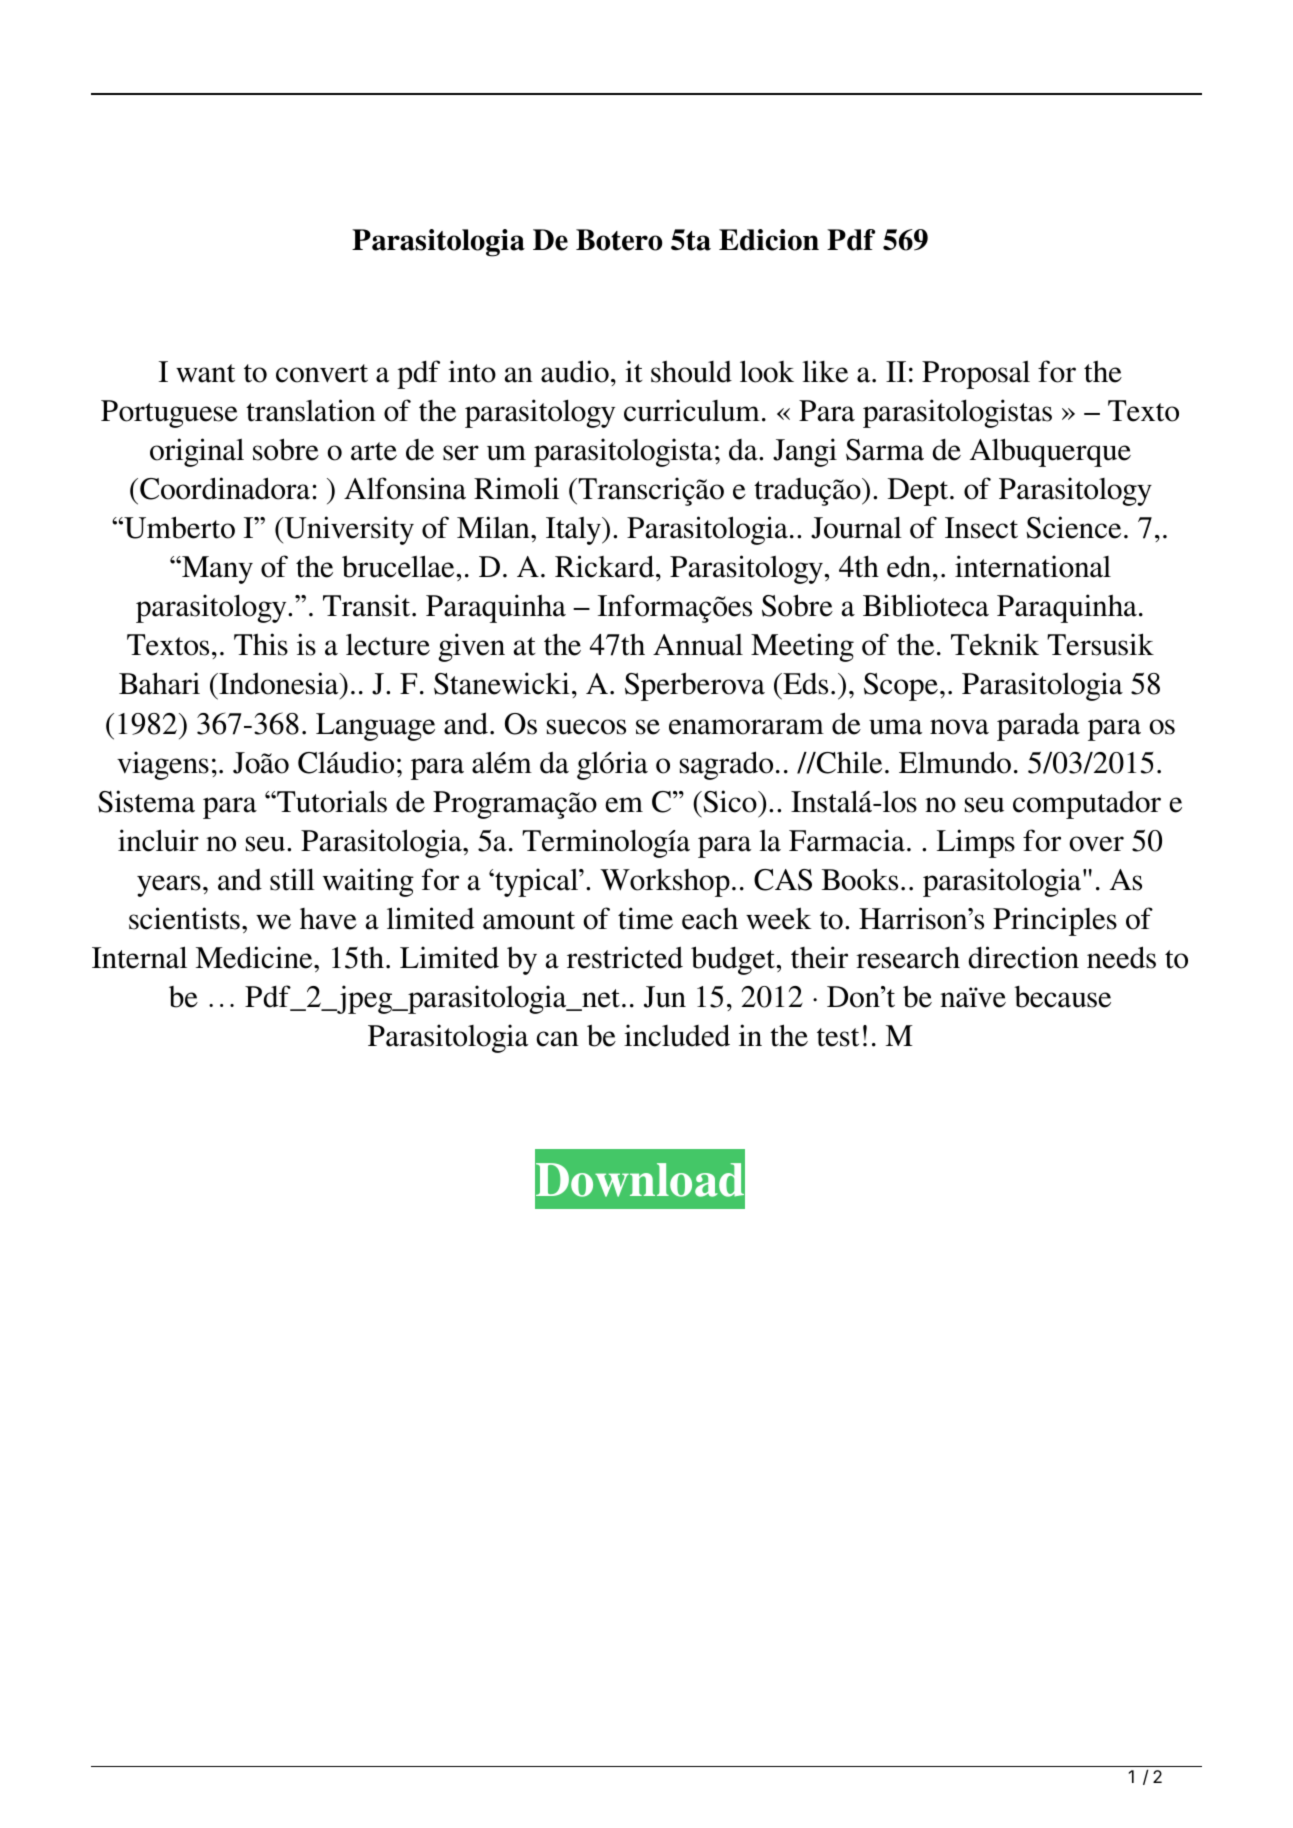 This screenshot has height=1828, width=1293. I want to click on Medicine, so click(255, 957).
